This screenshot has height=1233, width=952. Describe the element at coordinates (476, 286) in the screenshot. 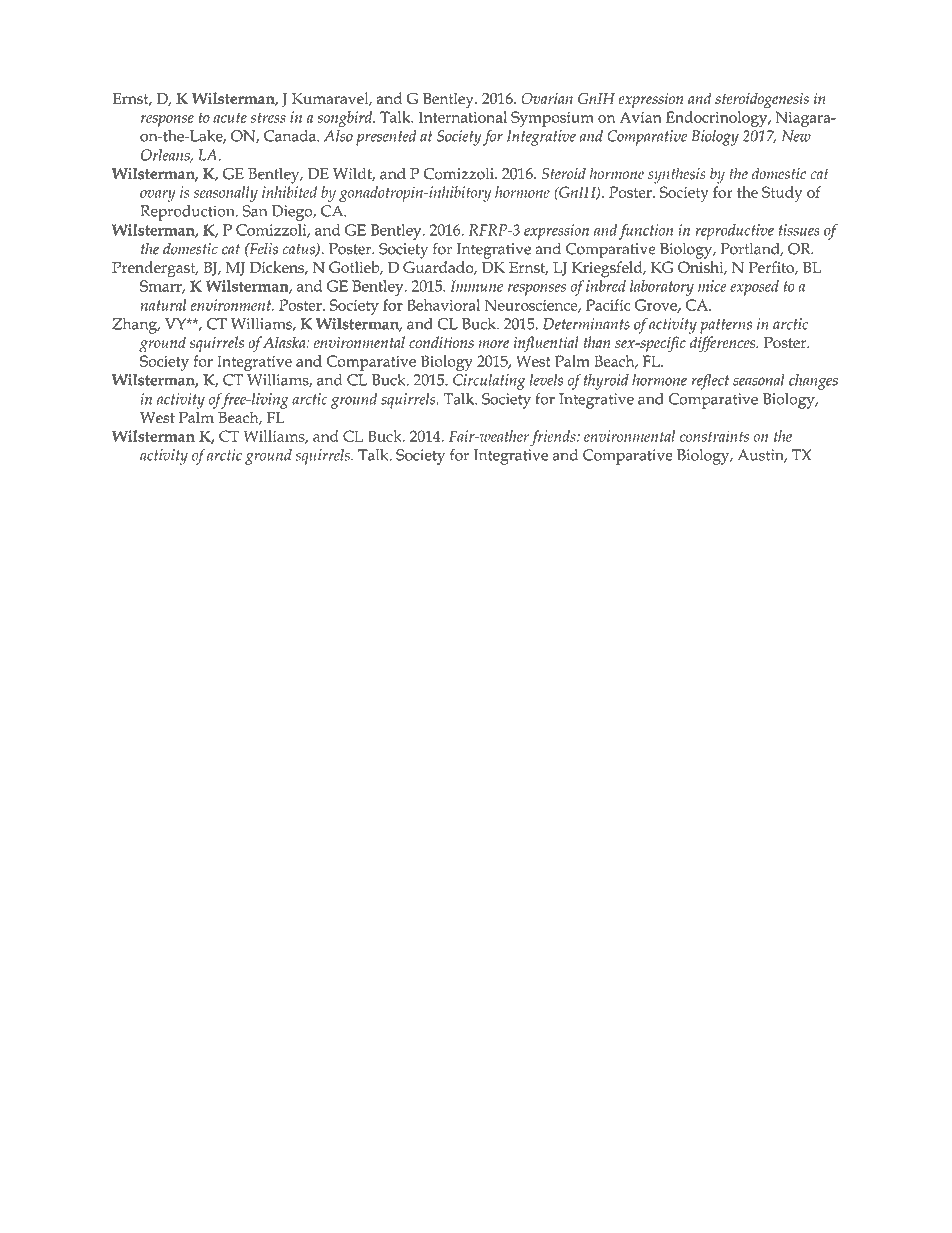

I see `Immune` at that location.
